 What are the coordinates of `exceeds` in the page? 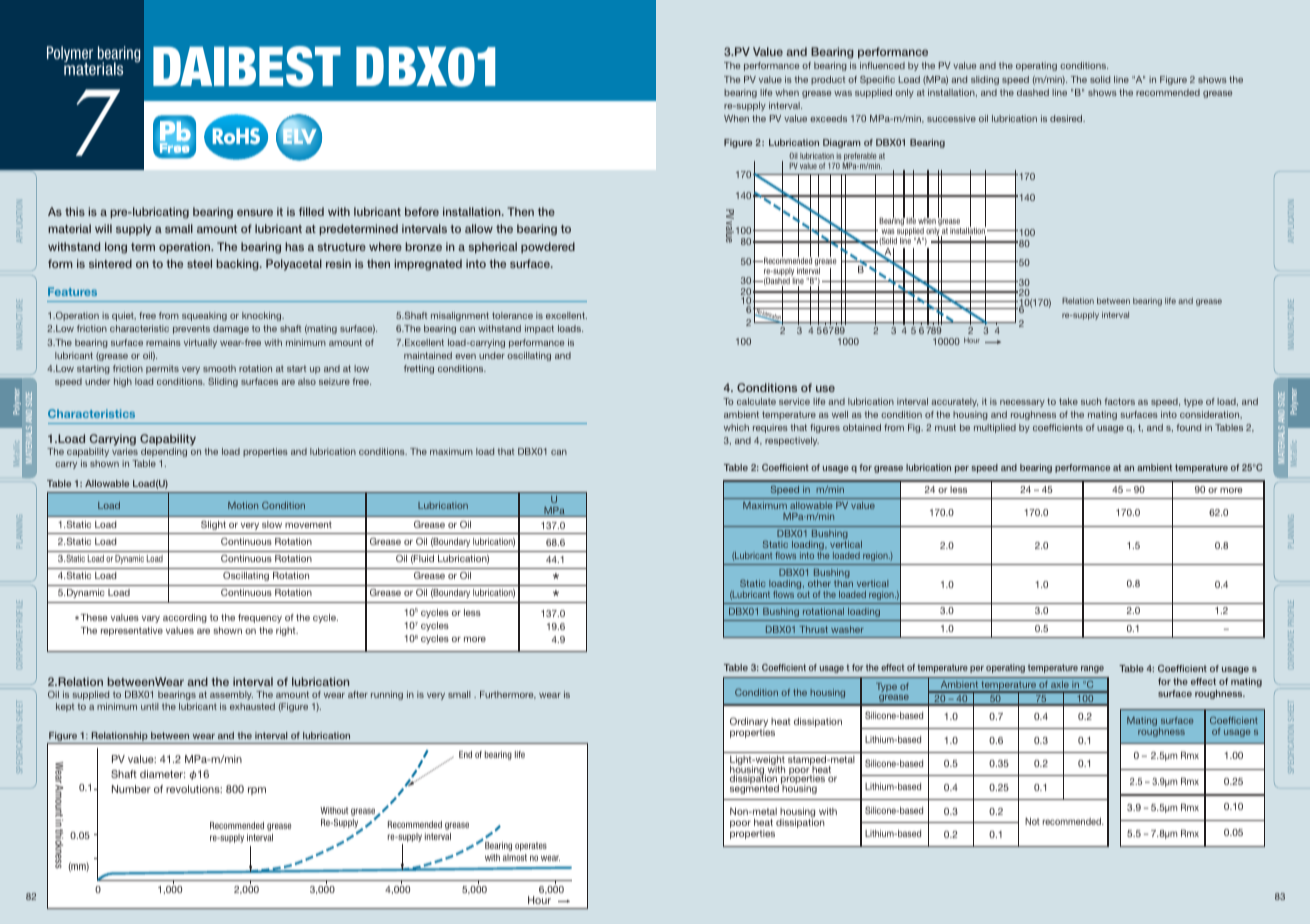 It's located at (828, 118).
